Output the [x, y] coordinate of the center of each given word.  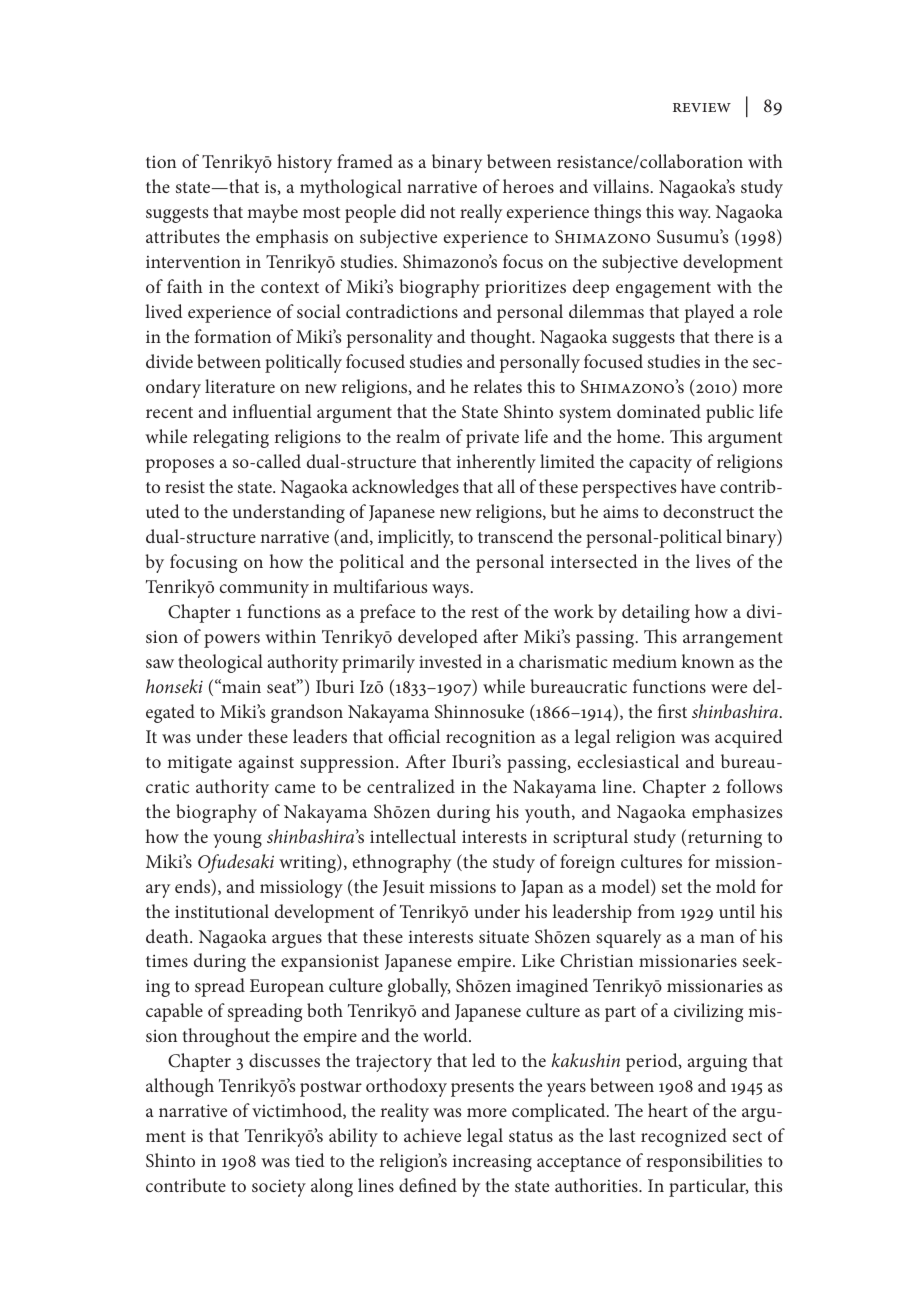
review [702, 107]
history [304, 163]
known [707, 661]
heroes [528, 186]
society [279, 1188]
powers [232, 641]
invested [450, 661]
